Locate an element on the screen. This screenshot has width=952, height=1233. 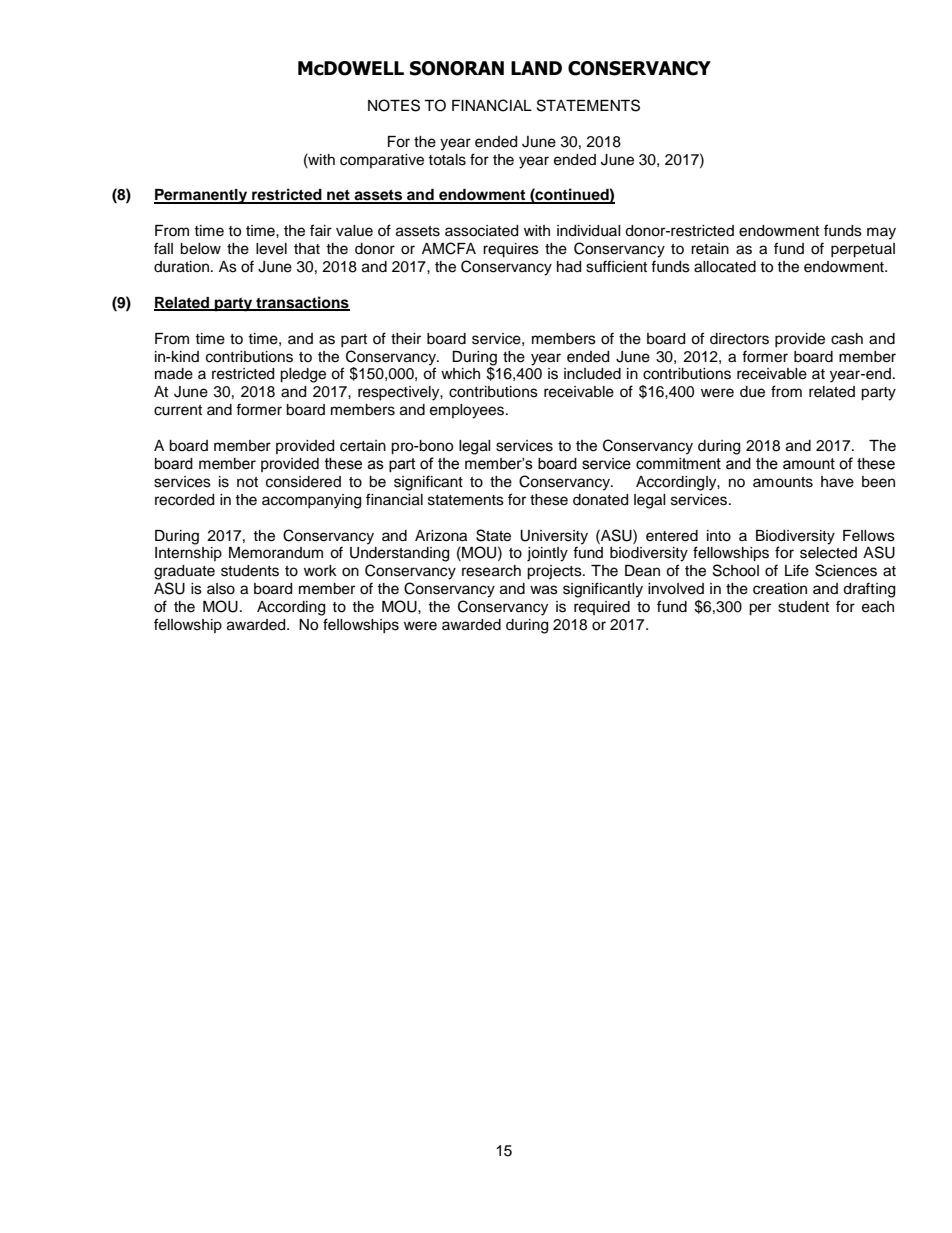
NOTES is located at coordinates (394, 105).
